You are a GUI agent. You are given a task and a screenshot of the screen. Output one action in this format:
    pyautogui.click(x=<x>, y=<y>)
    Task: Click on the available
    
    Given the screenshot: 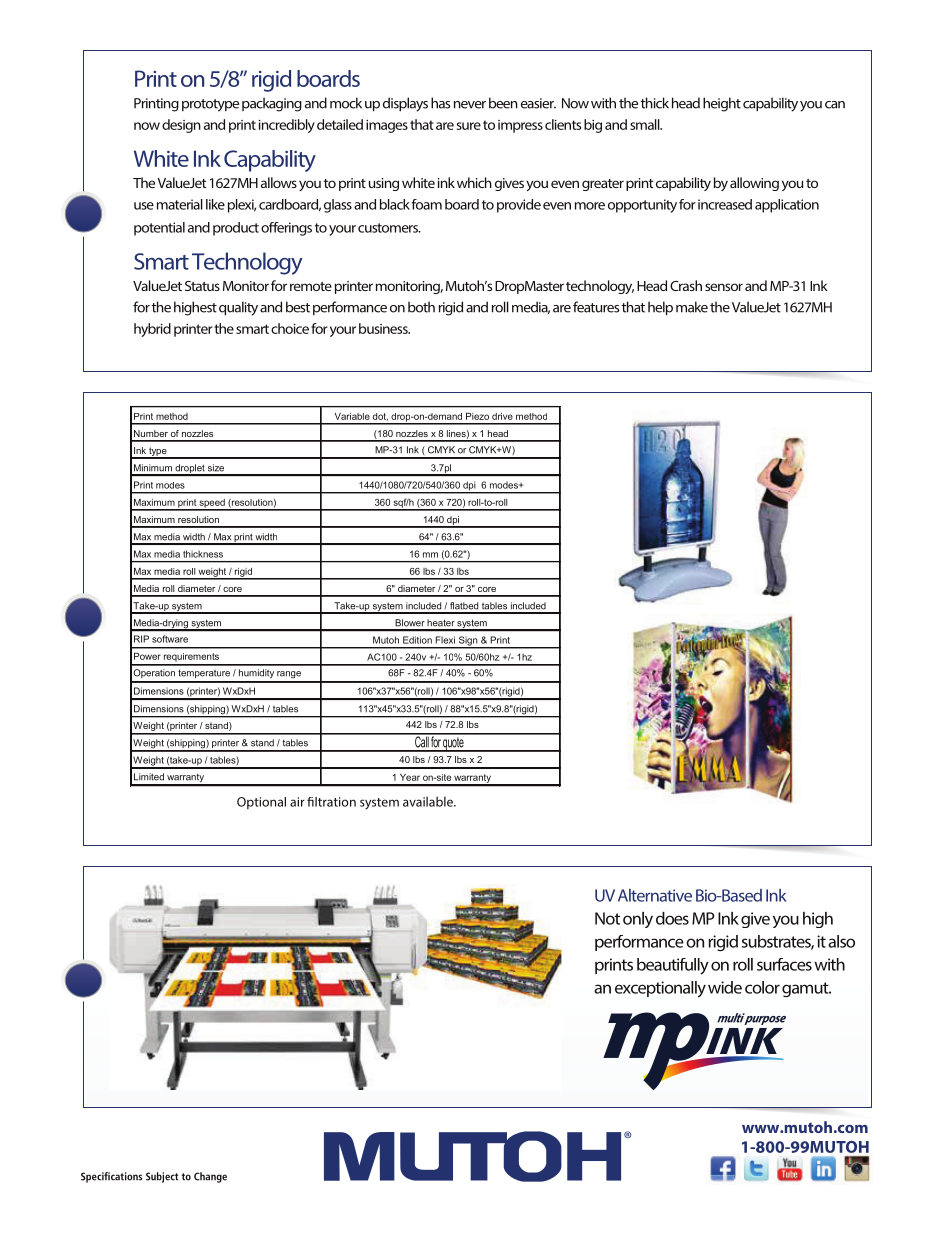 What is the action you would take?
    pyautogui.click(x=429, y=801)
